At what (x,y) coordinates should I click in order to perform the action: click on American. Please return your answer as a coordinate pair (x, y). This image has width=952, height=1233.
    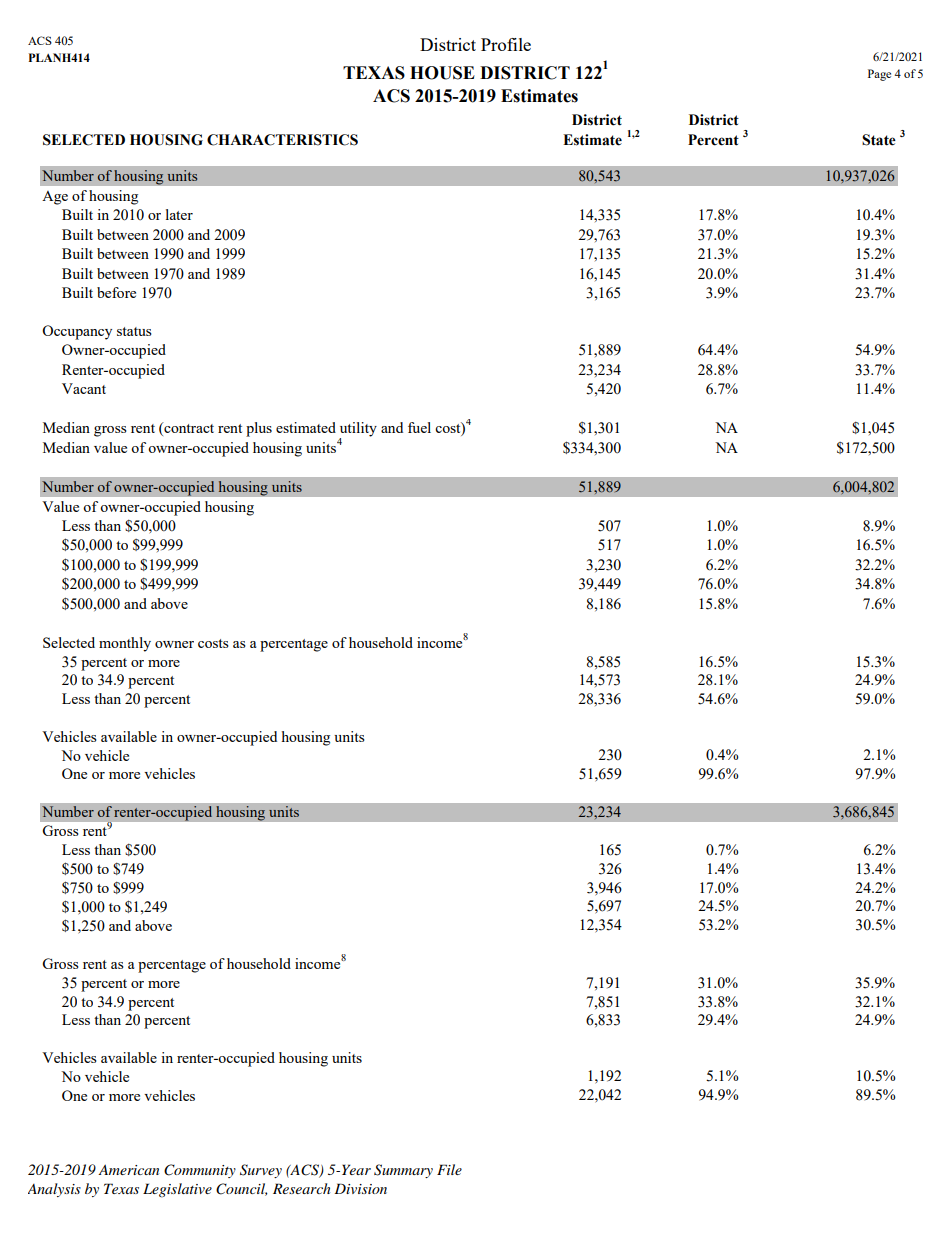
    Looking at the image, I should click on (128, 1169).
